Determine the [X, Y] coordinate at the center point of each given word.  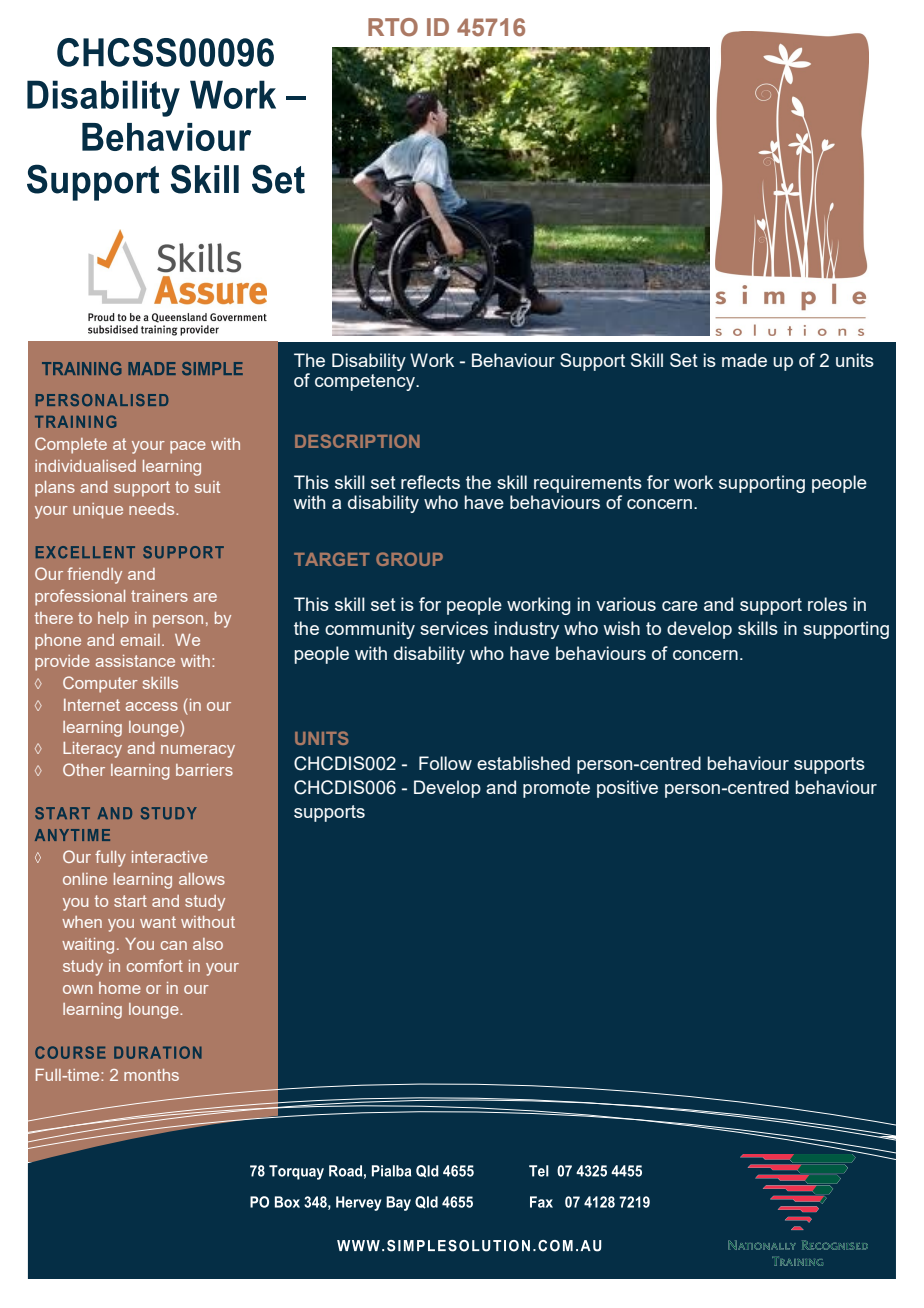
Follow [445, 763]
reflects [430, 482]
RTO [393, 27]
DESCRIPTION [357, 441]
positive [627, 789]
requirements [588, 484]
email [140, 640]
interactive [170, 857]
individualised [85, 466]
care [680, 606]
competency [366, 382]
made [744, 360]
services [454, 628]
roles [827, 604]
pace [188, 447]
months [151, 1075]
